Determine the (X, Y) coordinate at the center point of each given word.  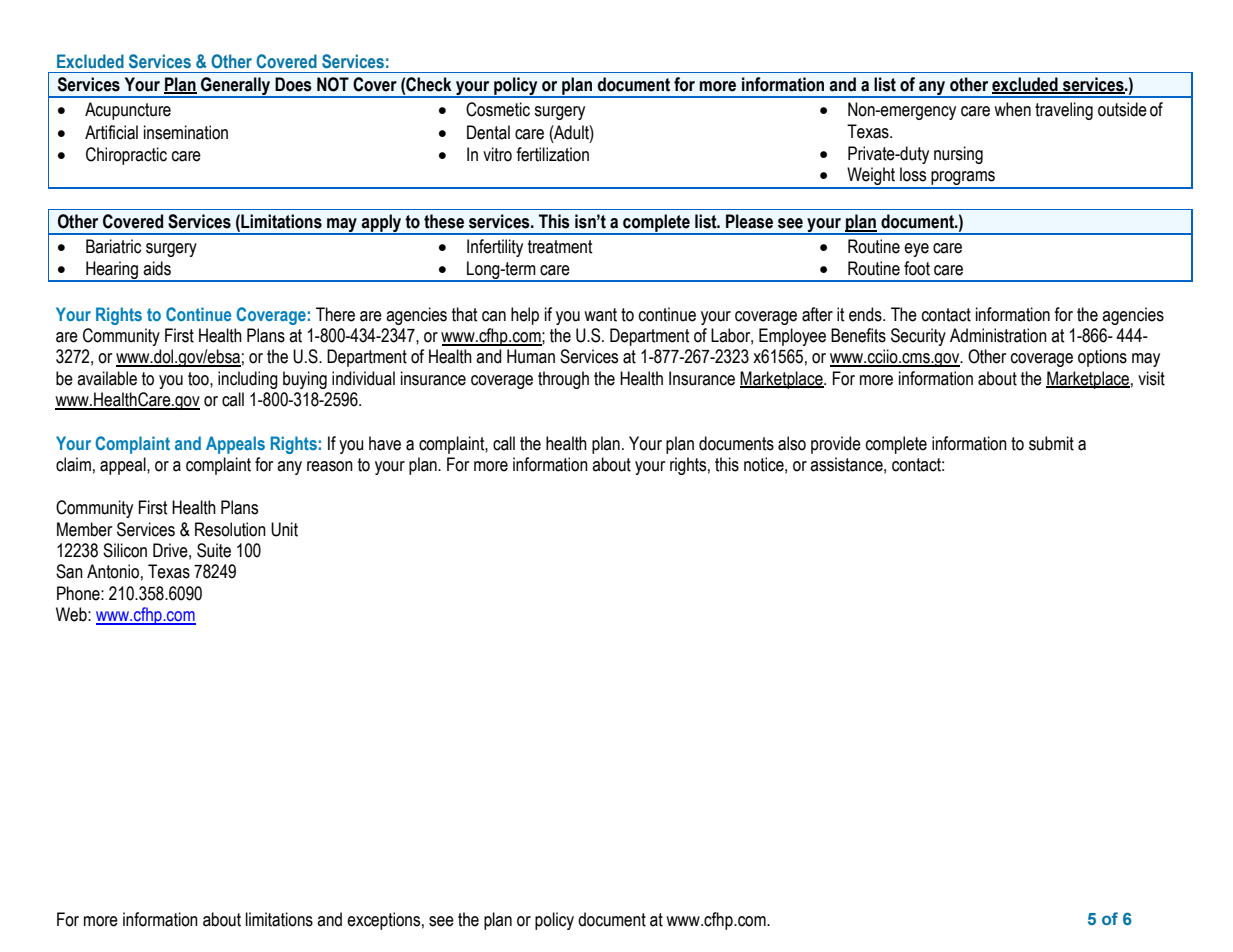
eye (916, 250)
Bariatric (113, 246)
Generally (236, 87)
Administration (998, 335)
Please (749, 221)
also (792, 443)
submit (1051, 443)
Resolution (230, 529)
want (600, 315)
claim (73, 464)
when (1012, 109)
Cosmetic (498, 109)
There (335, 314)
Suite (214, 550)
